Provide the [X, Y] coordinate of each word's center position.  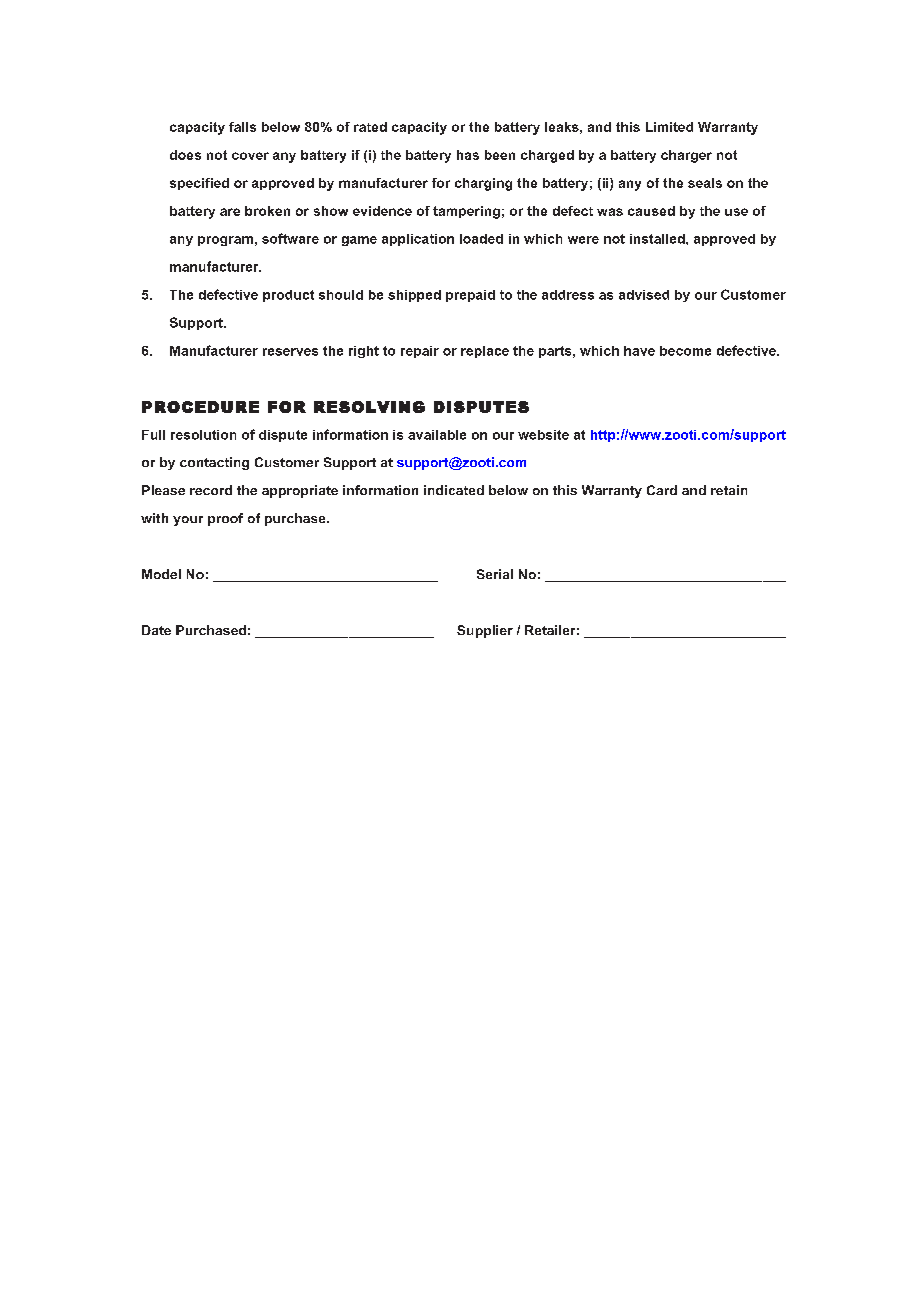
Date [156, 630]
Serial [495, 574]
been [500, 155]
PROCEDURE [200, 407]
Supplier [485, 631]
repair [420, 352]
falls [242, 127]
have [639, 351]
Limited [669, 127]
